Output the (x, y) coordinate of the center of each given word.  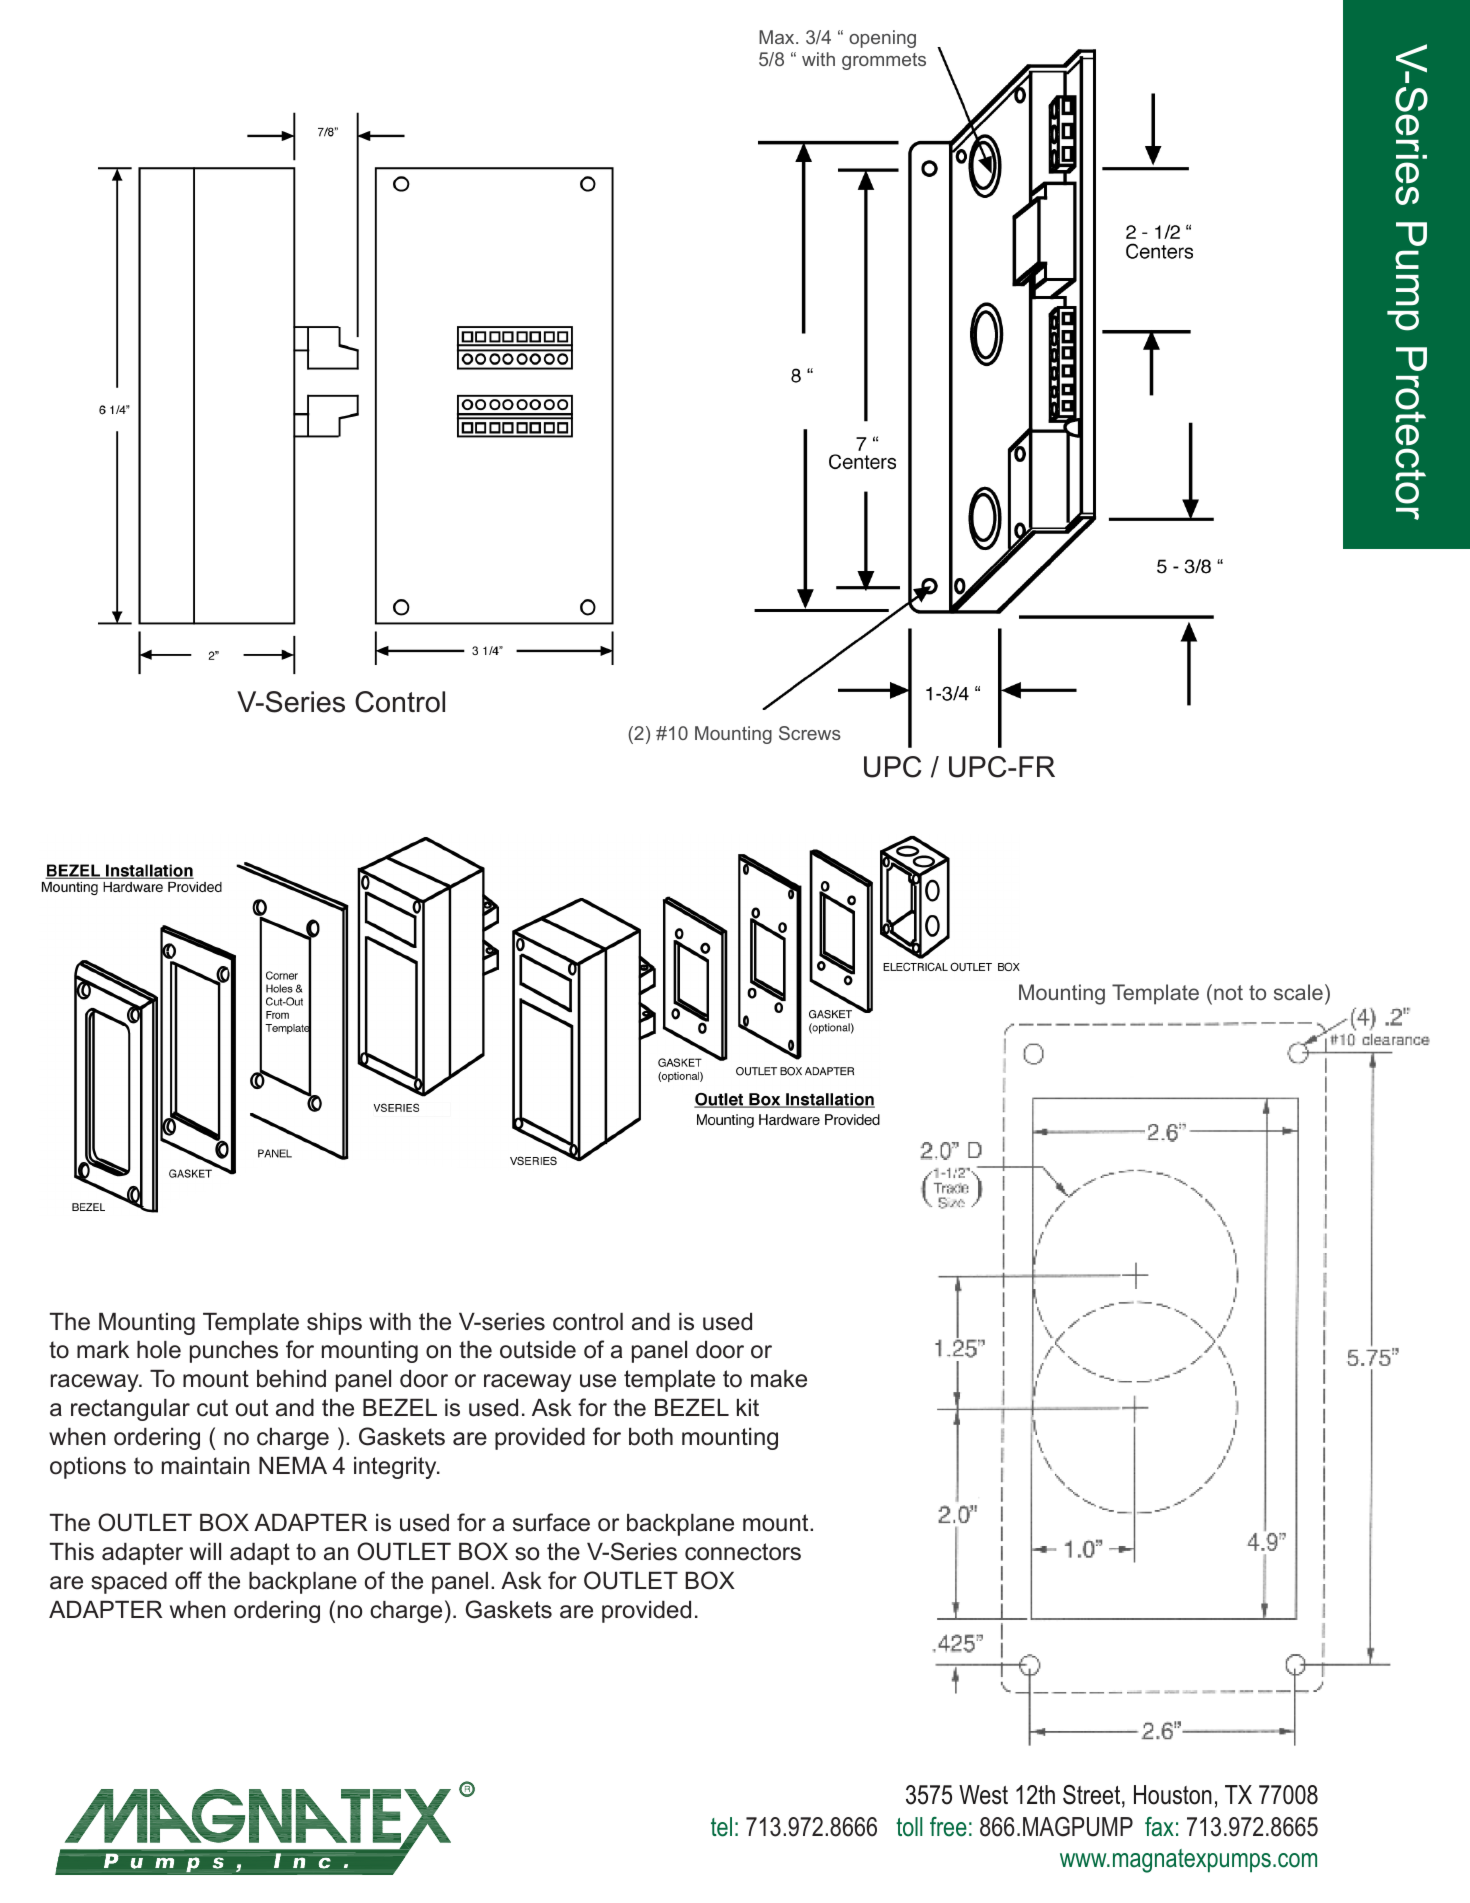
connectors (743, 1552)
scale (1298, 992)
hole (159, 1350)
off (188, 1580)
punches (234, 1352)
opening (882, 39)
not (1228, 992)
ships (334, 1324)
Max (778, 37)
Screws (810, 733)
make (779, 1379)
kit (748, 1407)
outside (538, 1350)
